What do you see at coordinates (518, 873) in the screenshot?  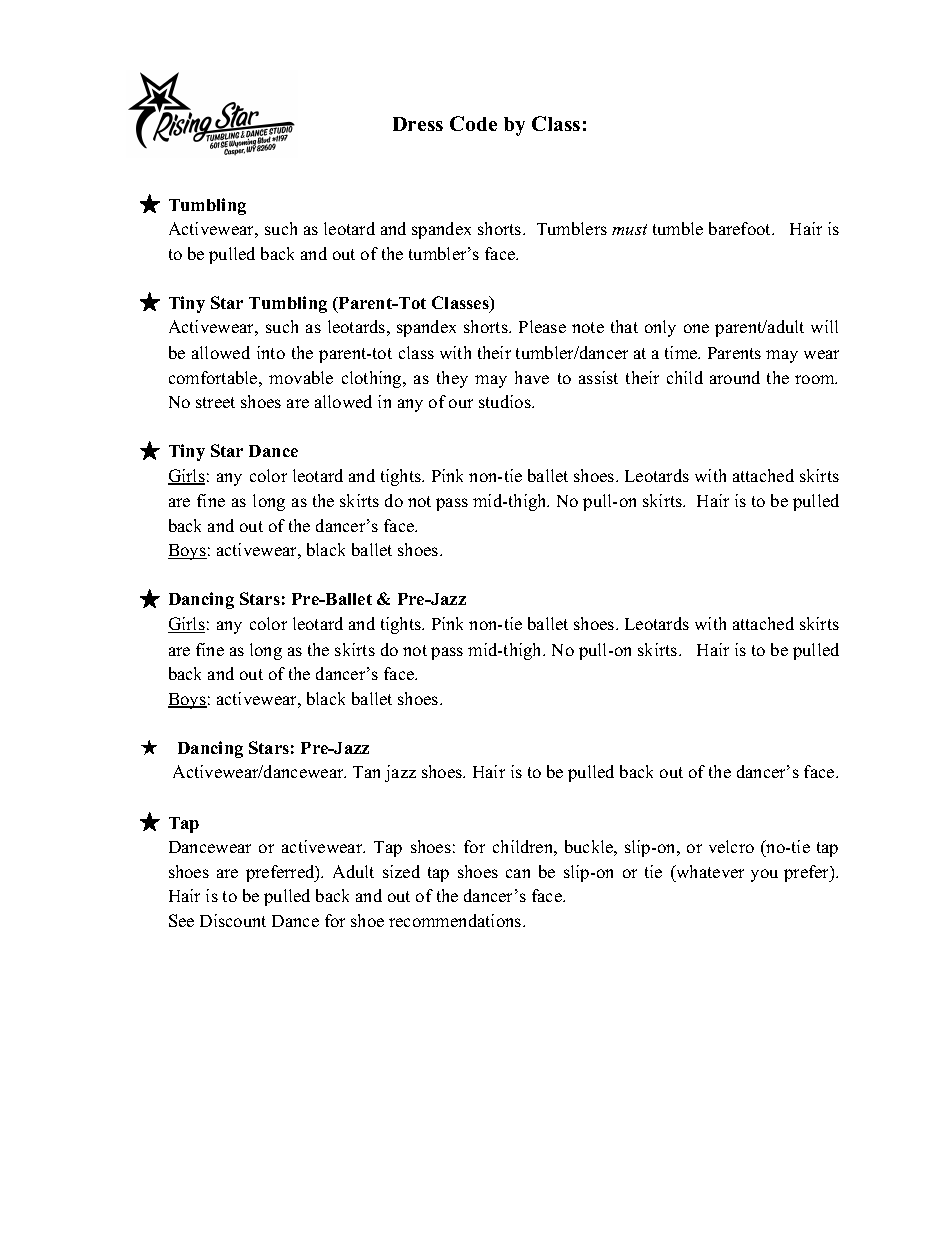 I see `can` at bounding box center [518, 873].
